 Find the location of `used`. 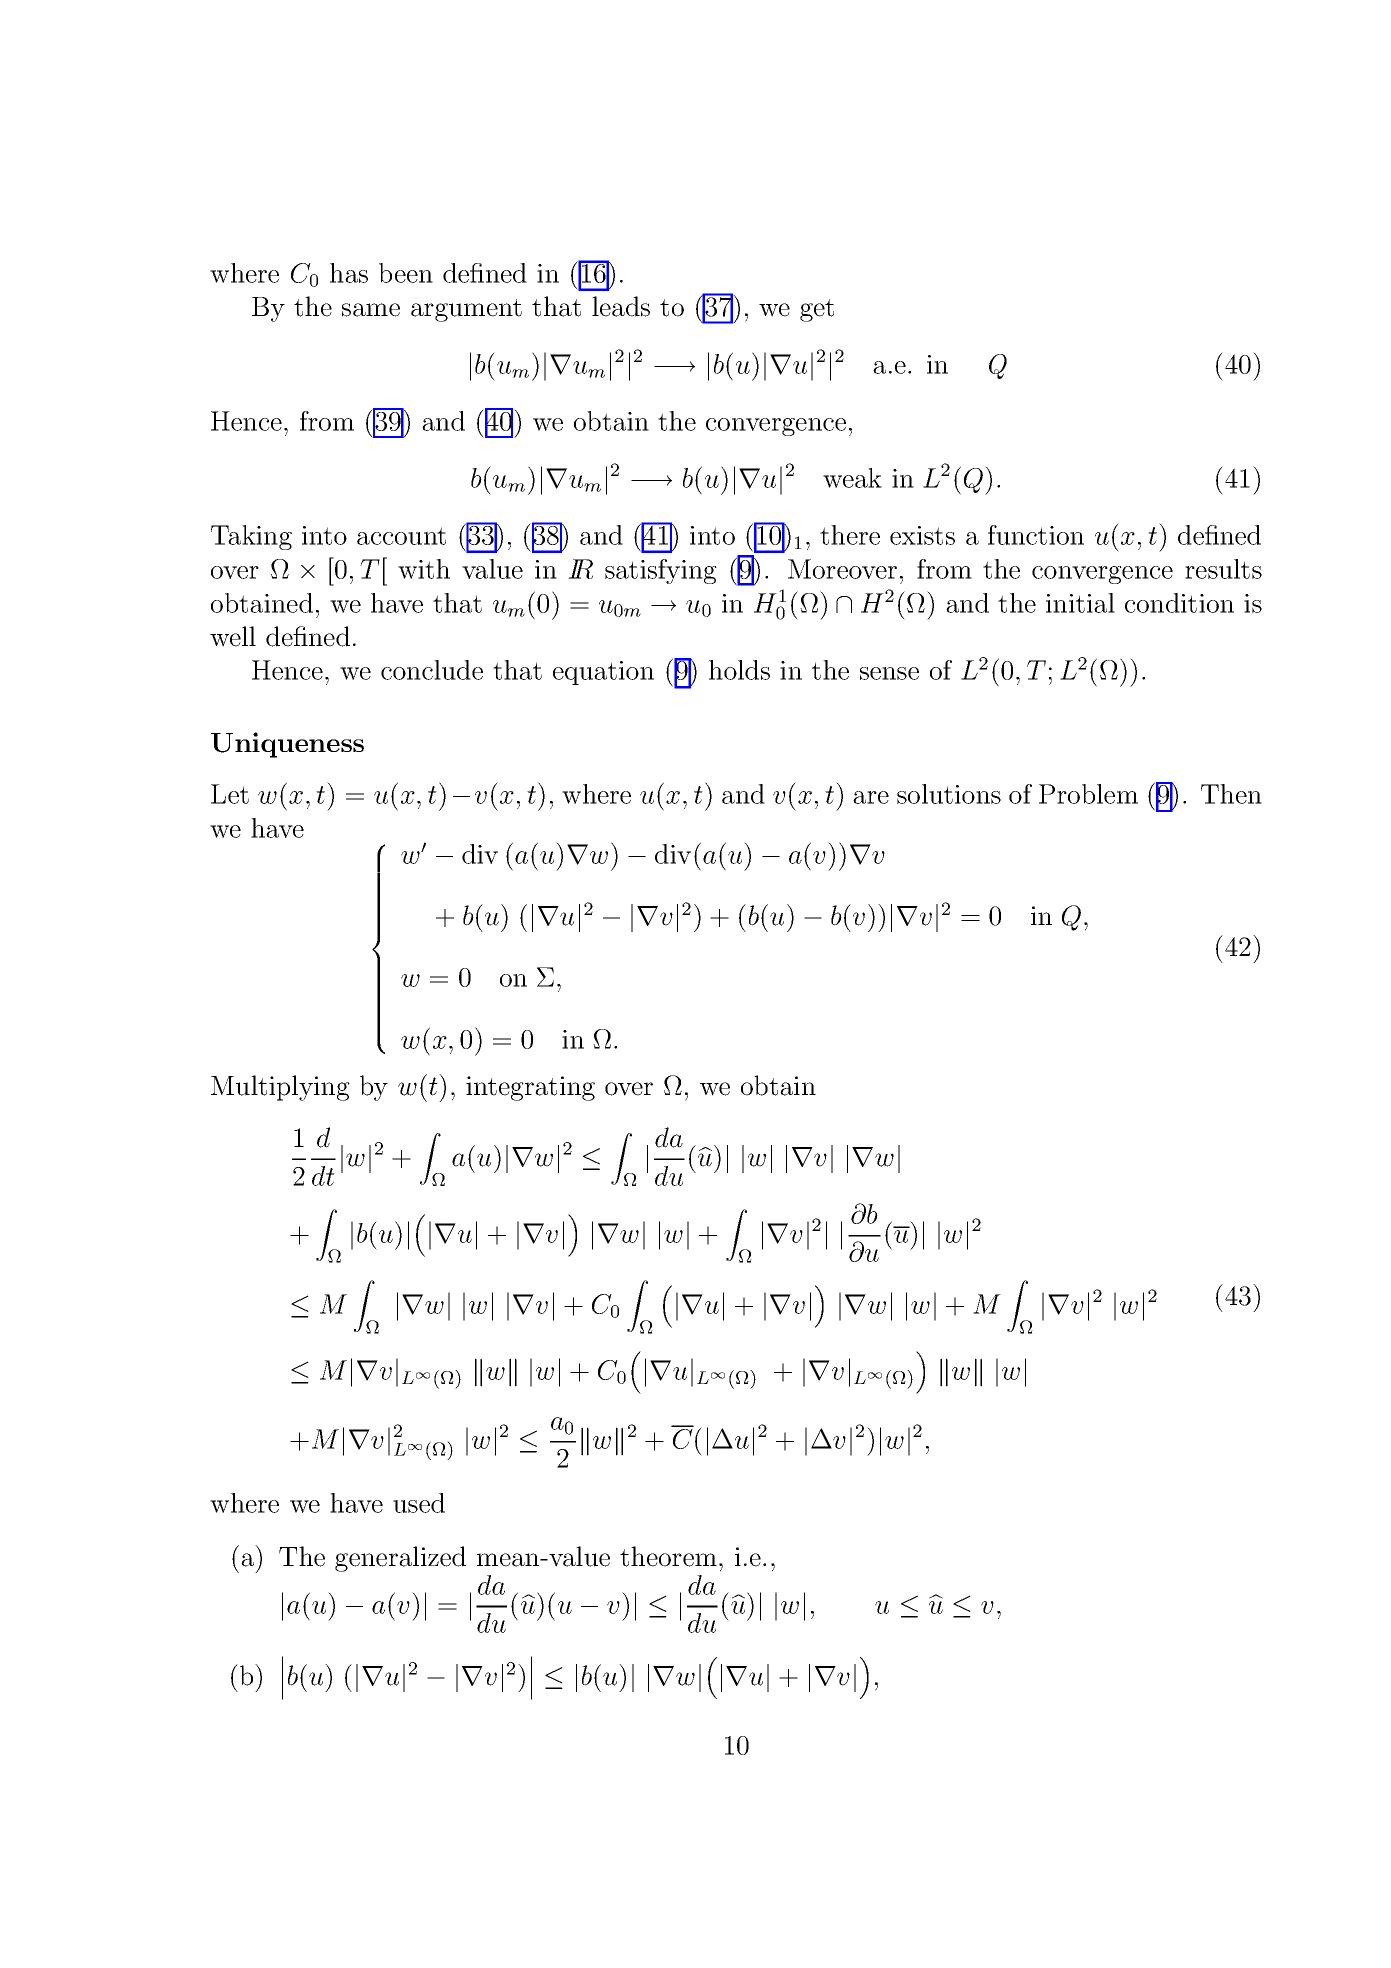

used is located at coordinates (419, 1503).
